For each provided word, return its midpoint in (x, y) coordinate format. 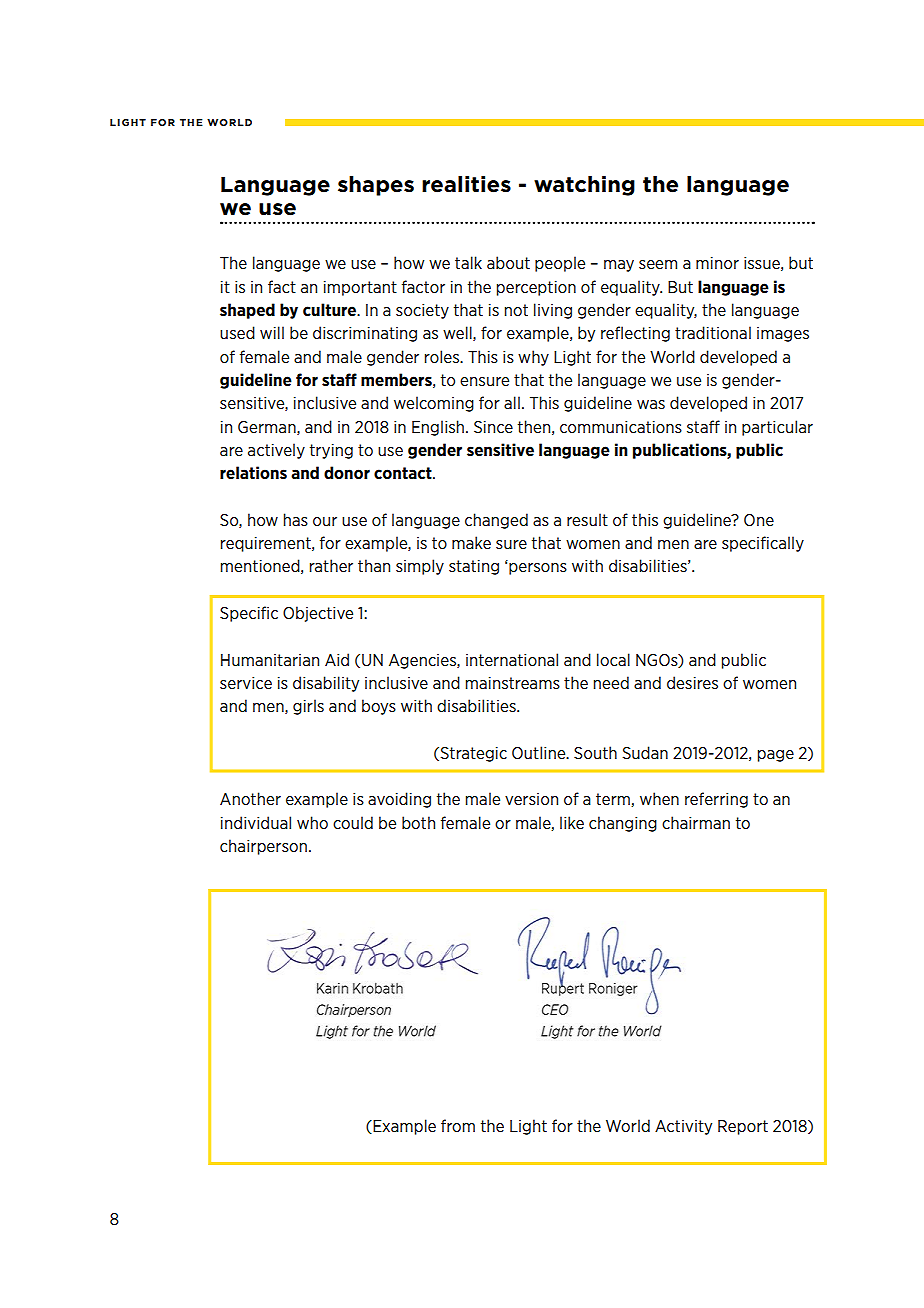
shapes (376, 186)
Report (743, 1127)
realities (466, 184)
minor (717, 262)
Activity (683, 1127)
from (458, 1125)
